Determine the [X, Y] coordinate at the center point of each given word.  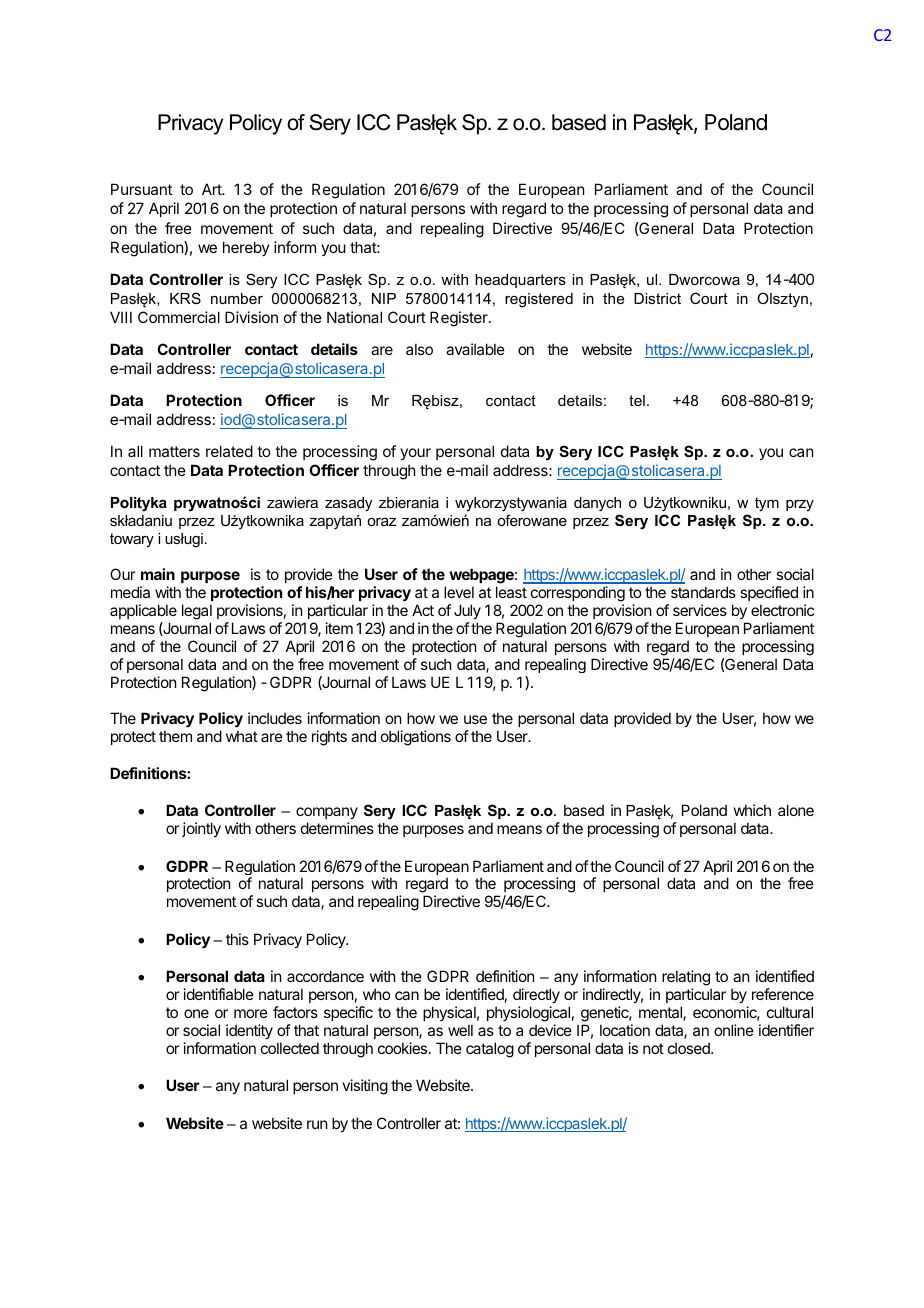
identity [249, 1031]
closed [690, 1048]
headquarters [520, 281]
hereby [246, 248]
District [657, 298]
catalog [490, 1050]
